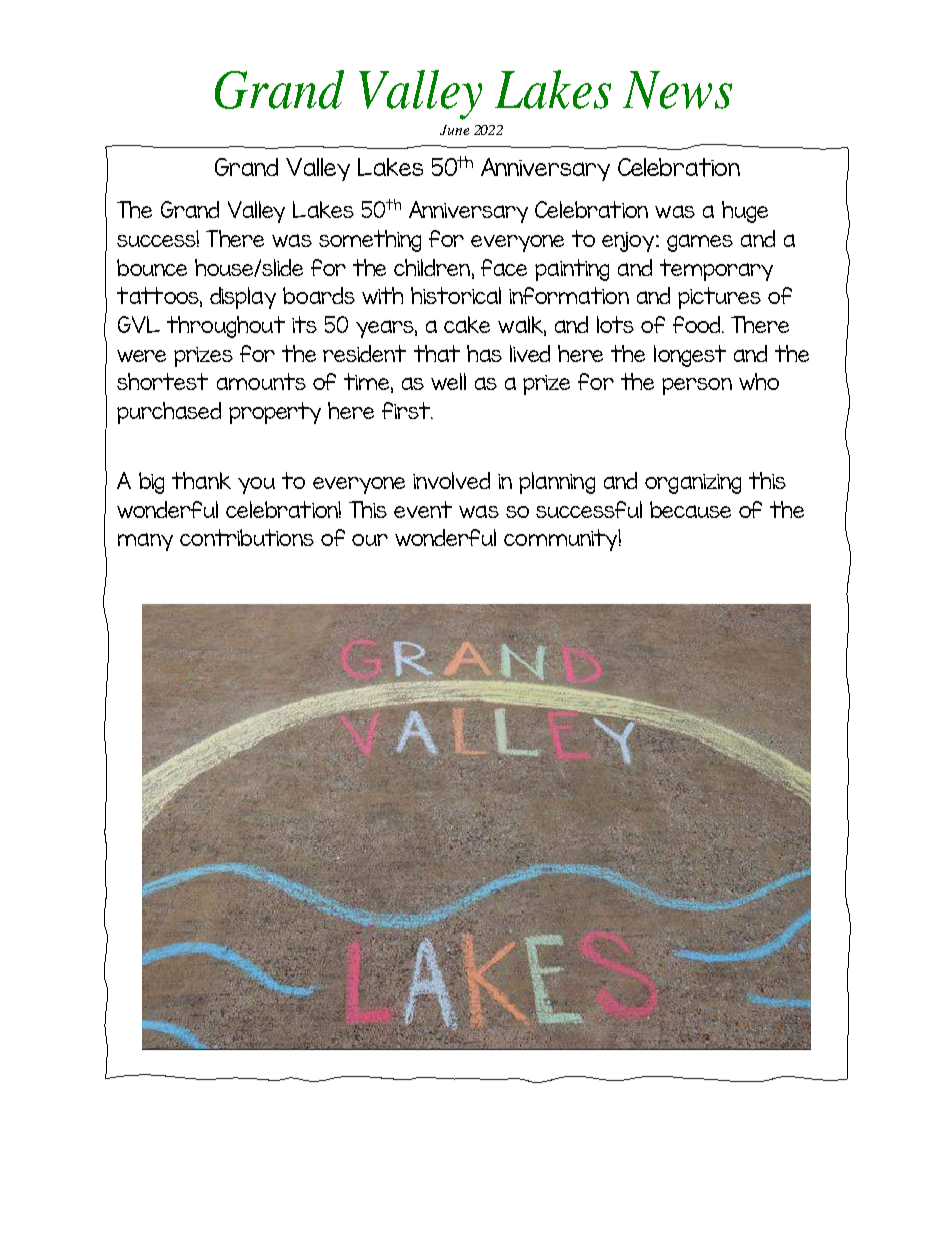 The image size is (952, 1233). What do you see at coordinates (247, 537) in the page?
I see `contributions` at bounding box center [247, 537].
